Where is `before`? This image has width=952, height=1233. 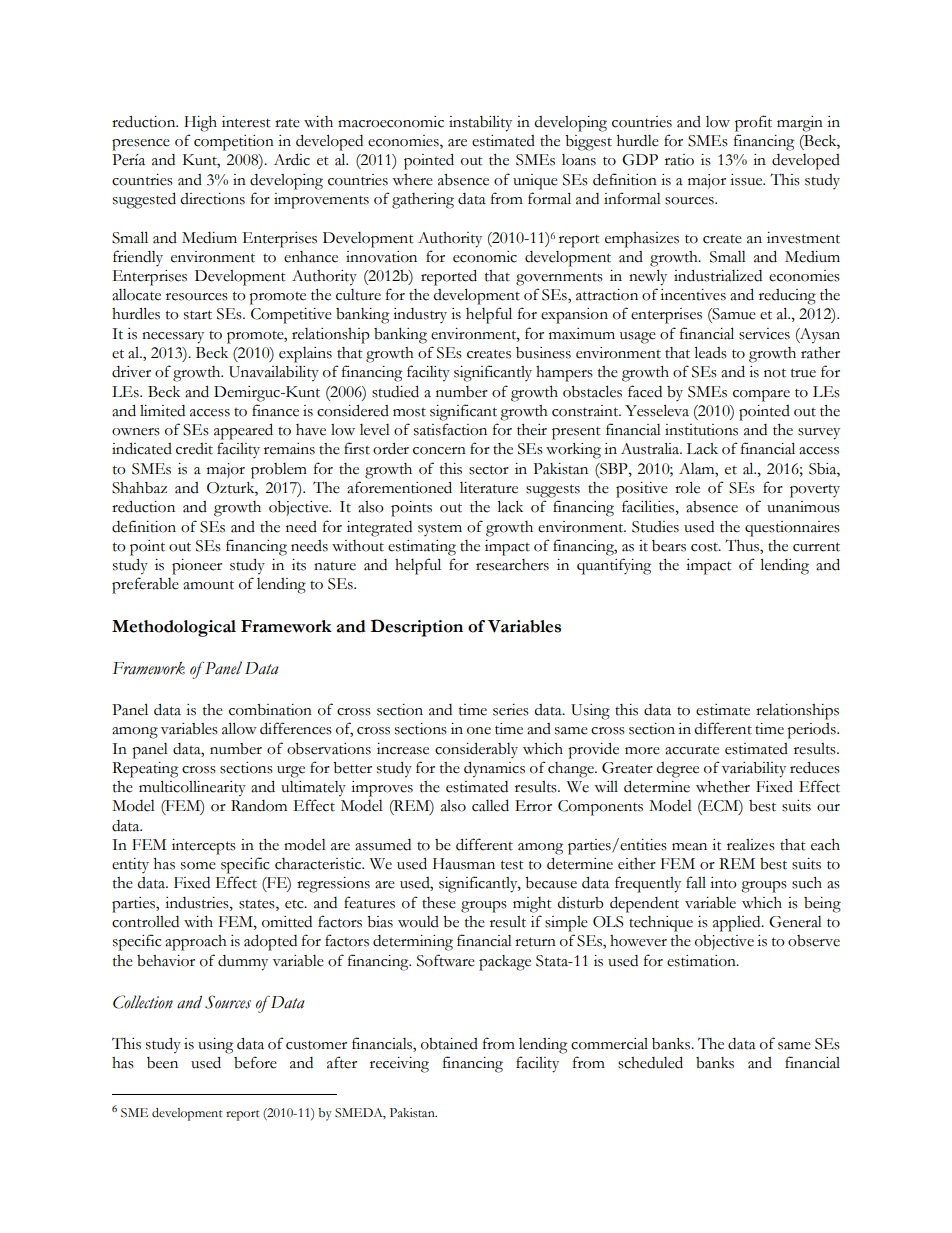
before is located at coordinates (255, 1062).
